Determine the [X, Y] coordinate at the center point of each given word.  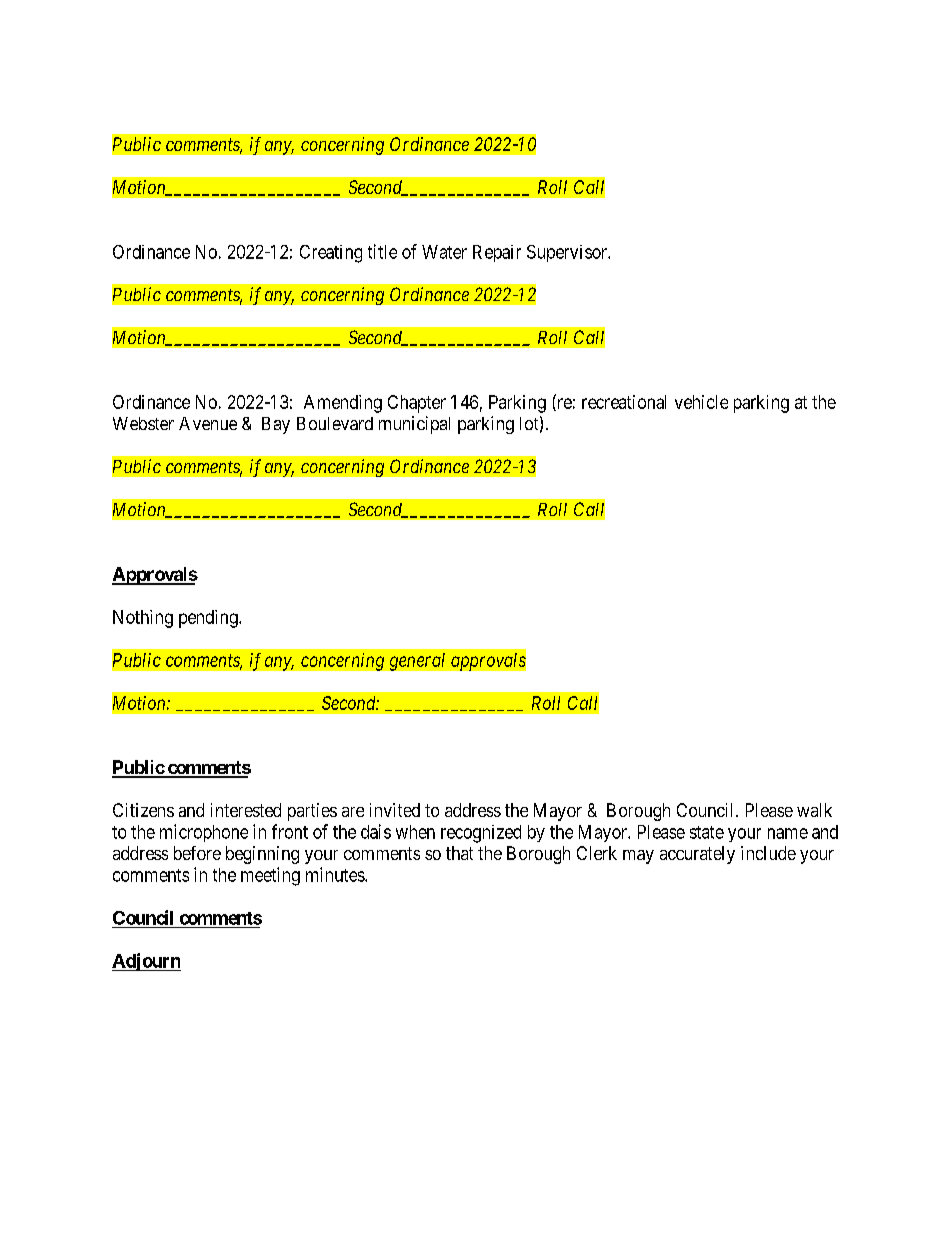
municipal [414, 425]
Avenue [208, 423]
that [459, 853]
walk [814, 810]
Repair [497, 253]
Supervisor [568, 253]
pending [209, 619]
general [417, 662]
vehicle [701, 402]
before [197, 853]
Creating [331, 254]
